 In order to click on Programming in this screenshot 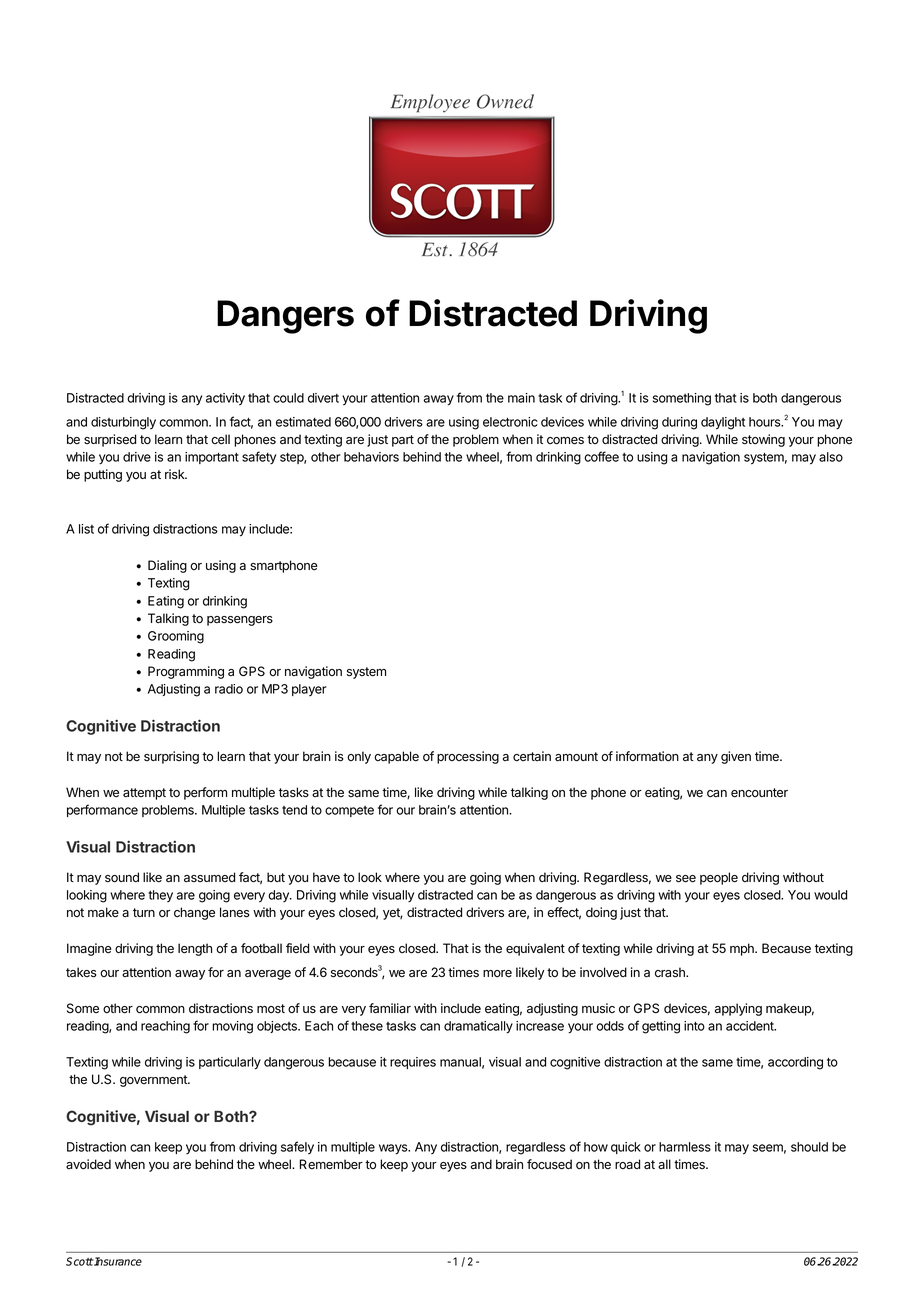, I will do `click(186, 672)`.
